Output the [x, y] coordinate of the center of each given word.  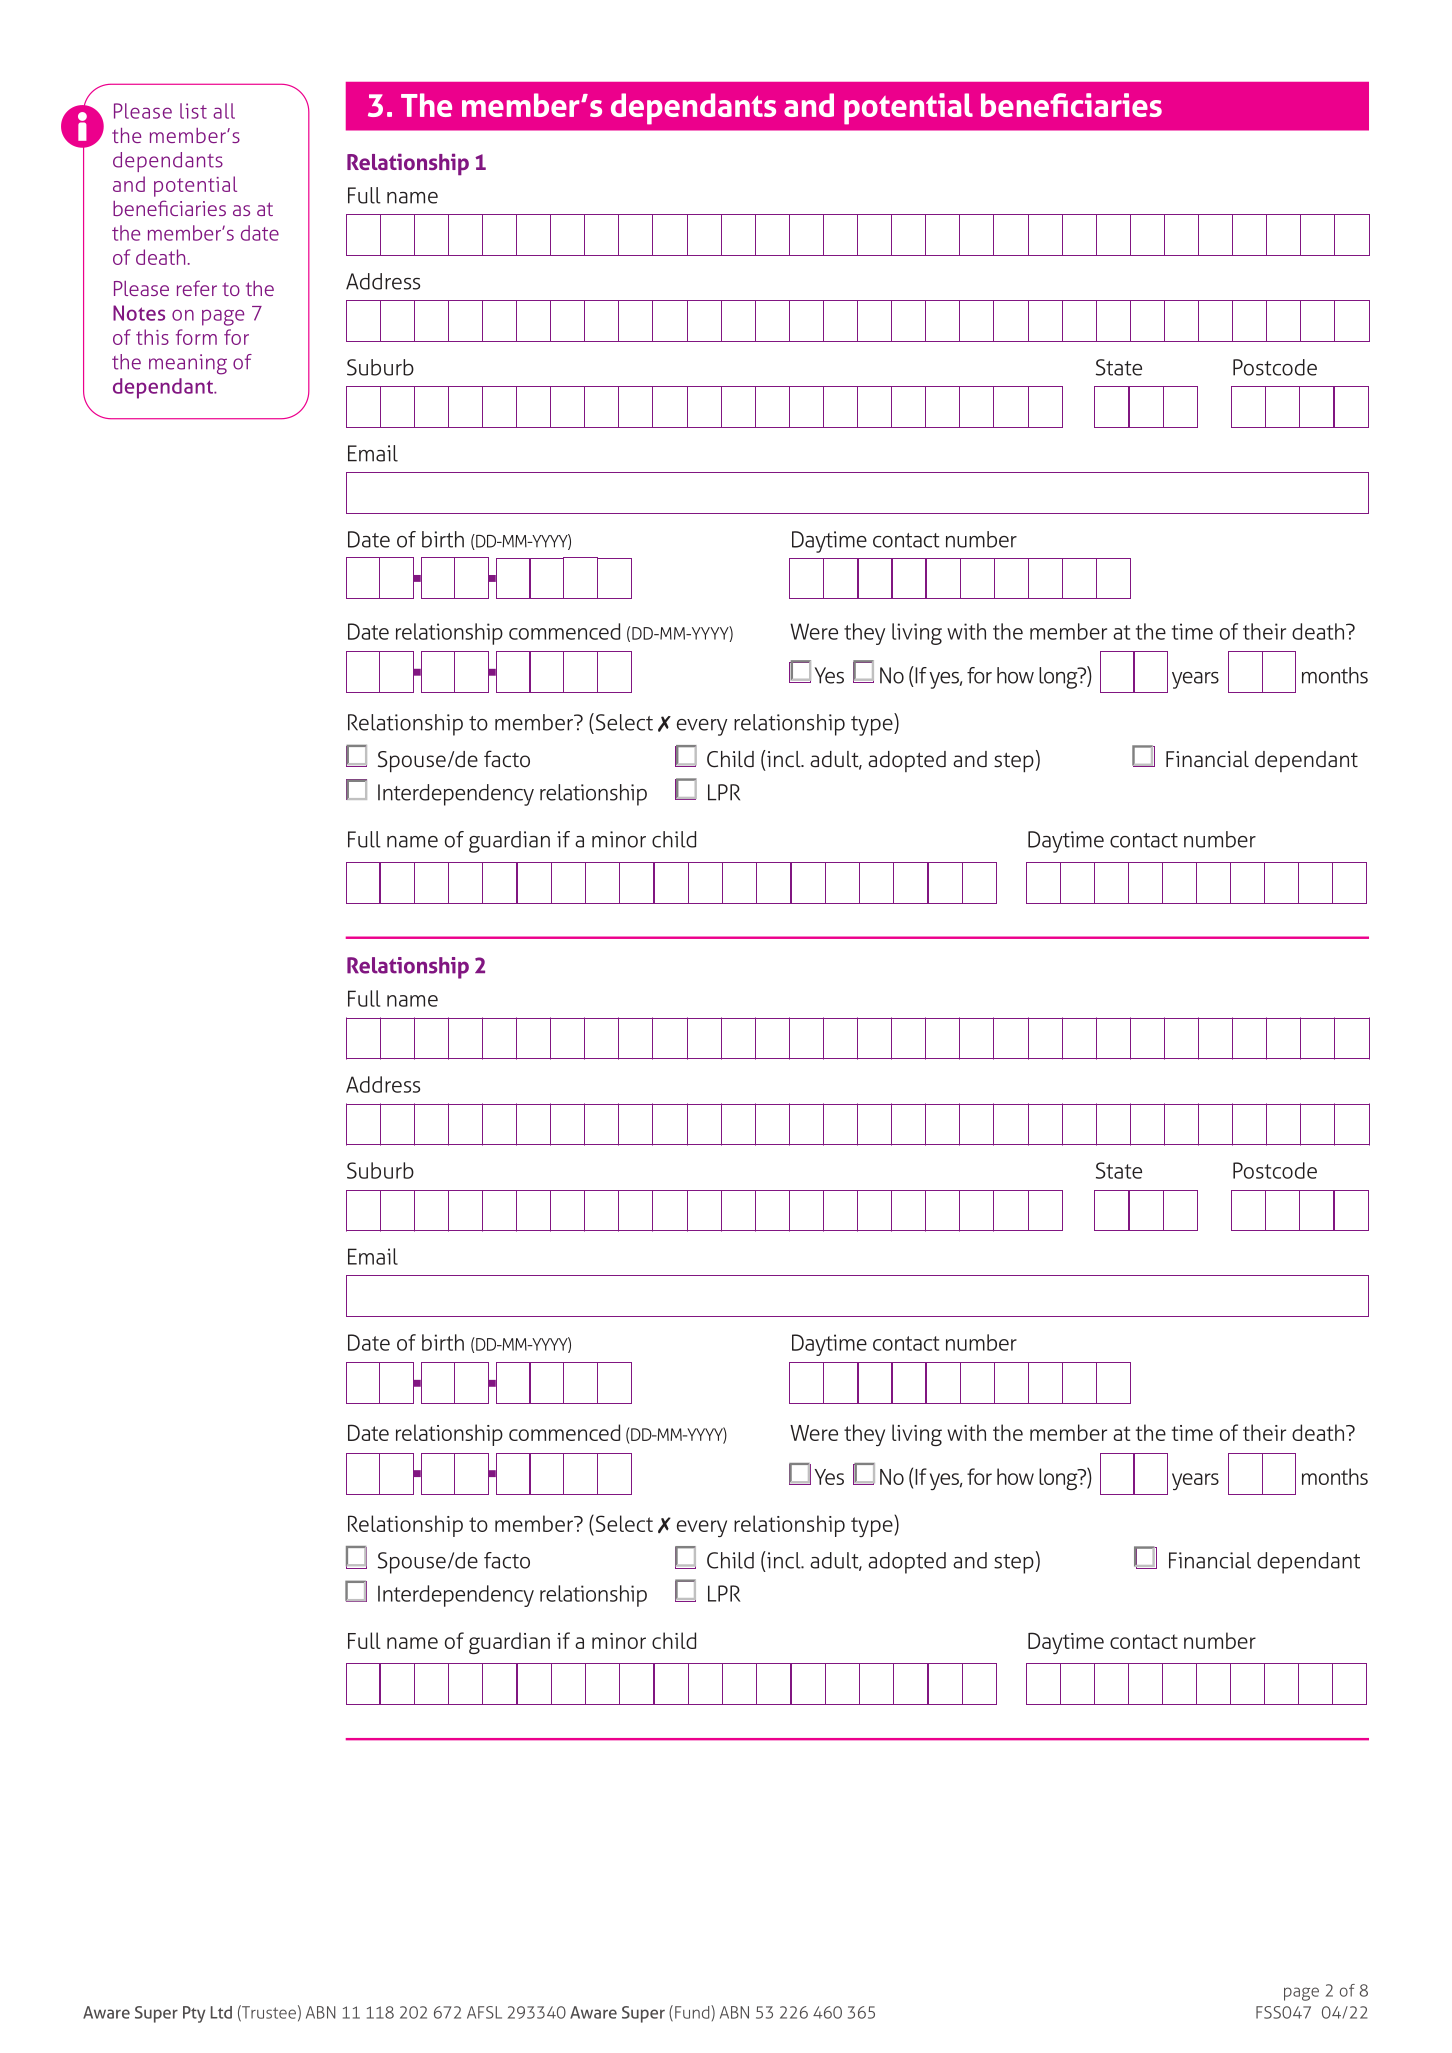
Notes [139, 313]
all [224, 111]
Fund [693, 2012]
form [196, 337]
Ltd [221, 2012]
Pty [194, 2014]
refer [197, 288]
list [193, 111]
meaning [188, 364]
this [152, 337]
